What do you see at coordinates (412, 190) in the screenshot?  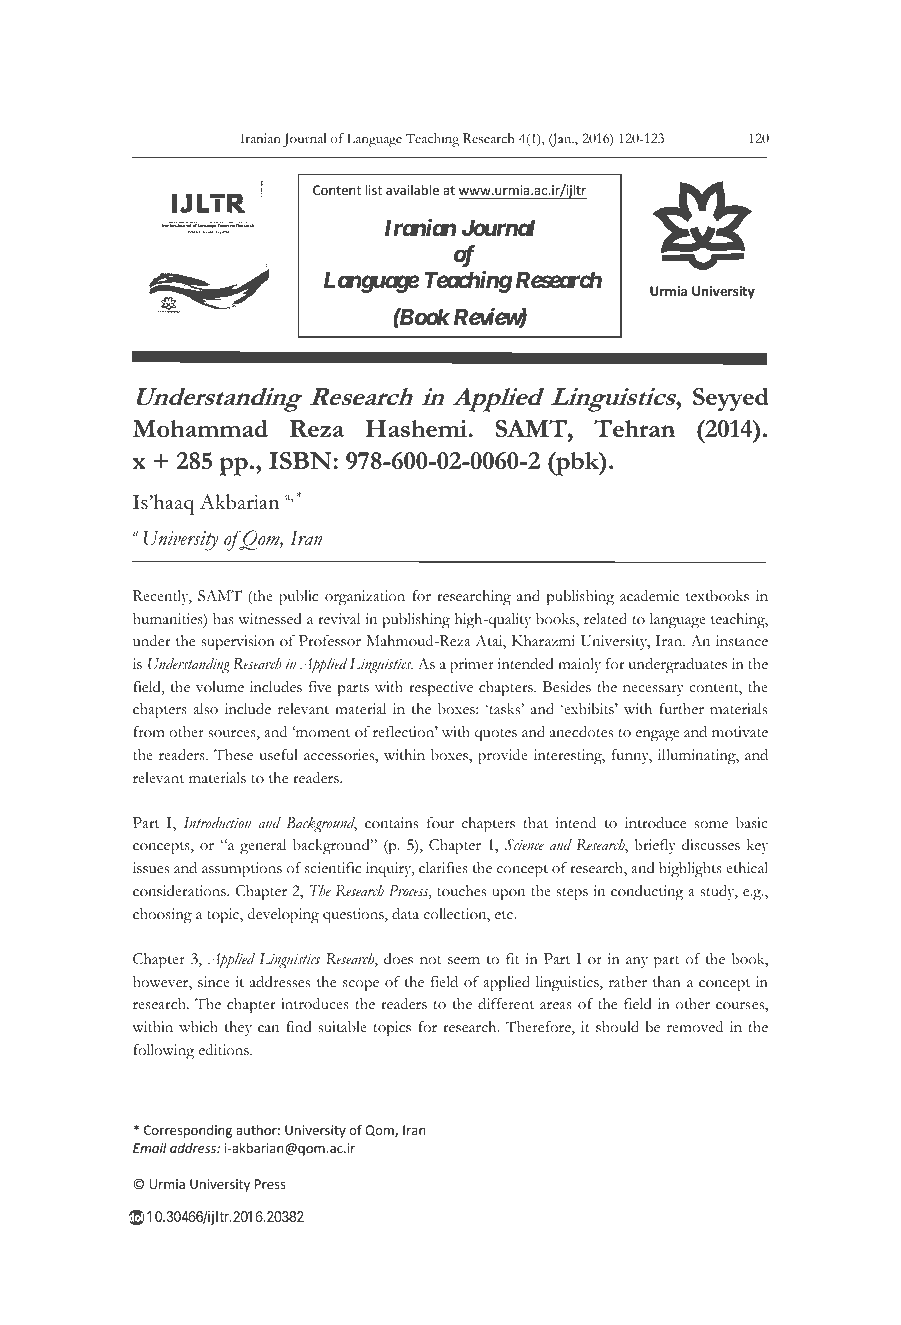 I see `available` at bounding box center [412, 190].
